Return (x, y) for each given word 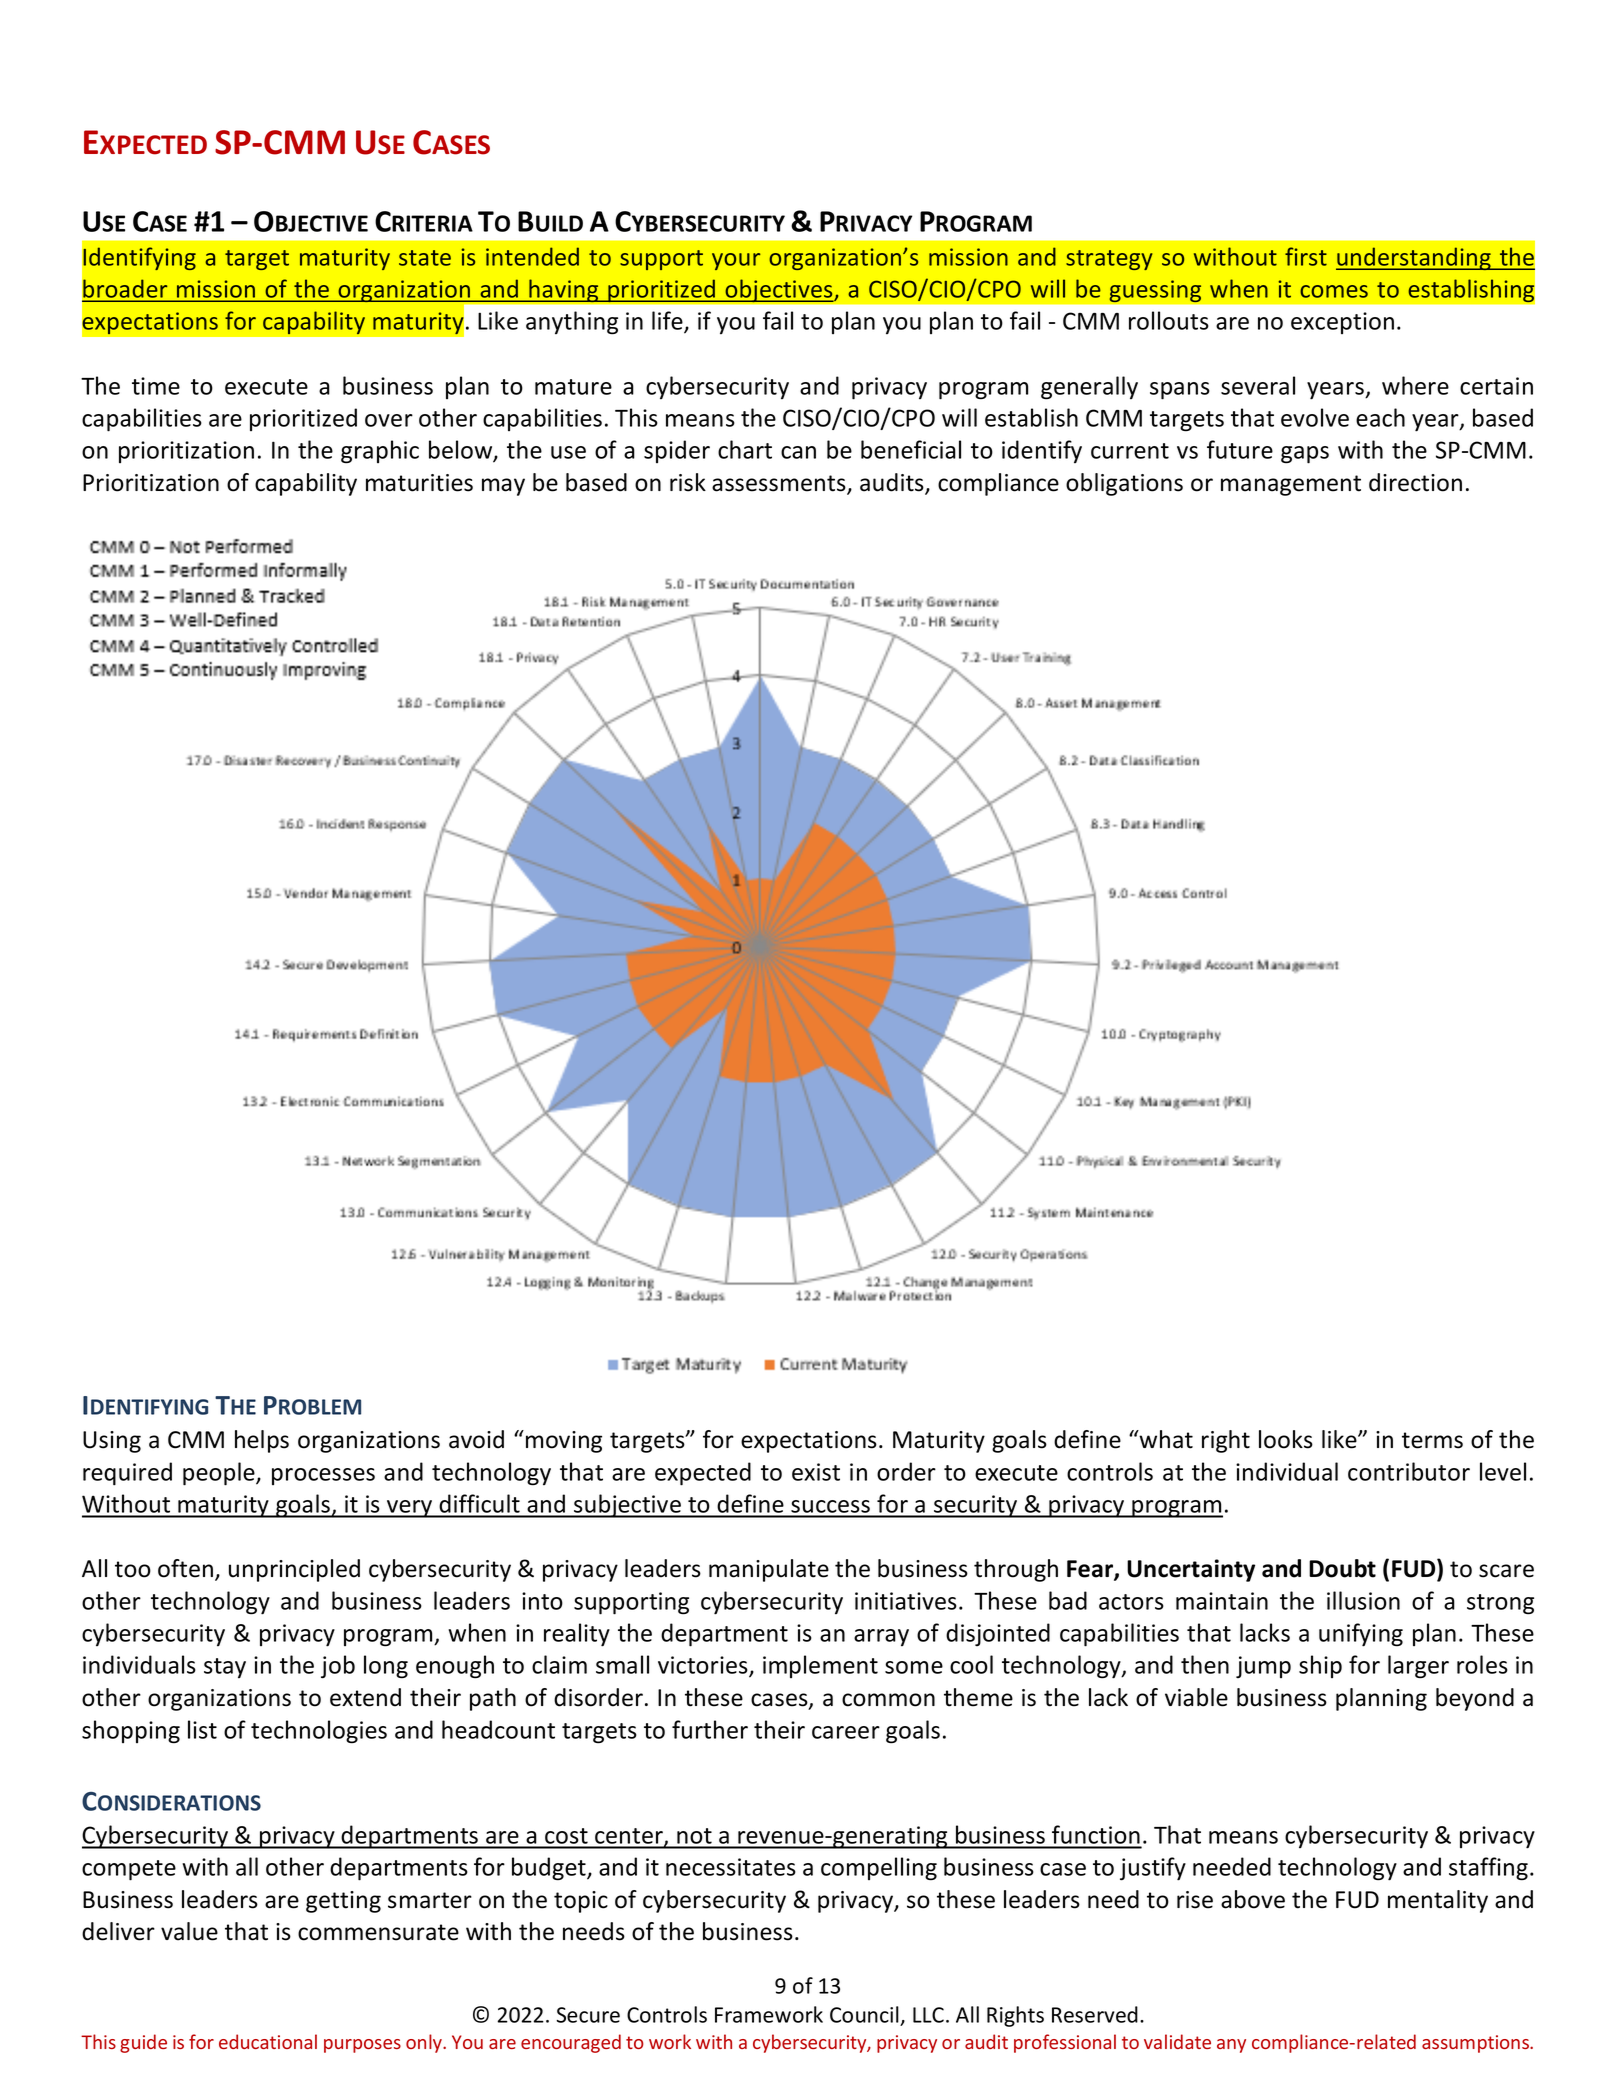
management (1291, 485)
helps (262, 1441)
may (503, 487)
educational (268, 2041)
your (736, 261)
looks (1286, 1439)
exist (816, 1472)
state (425, 258)
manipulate (769, 1570)
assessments (780, 484)
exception (1342, 323)
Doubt (1342, 1568)
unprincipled (294, 1570)
